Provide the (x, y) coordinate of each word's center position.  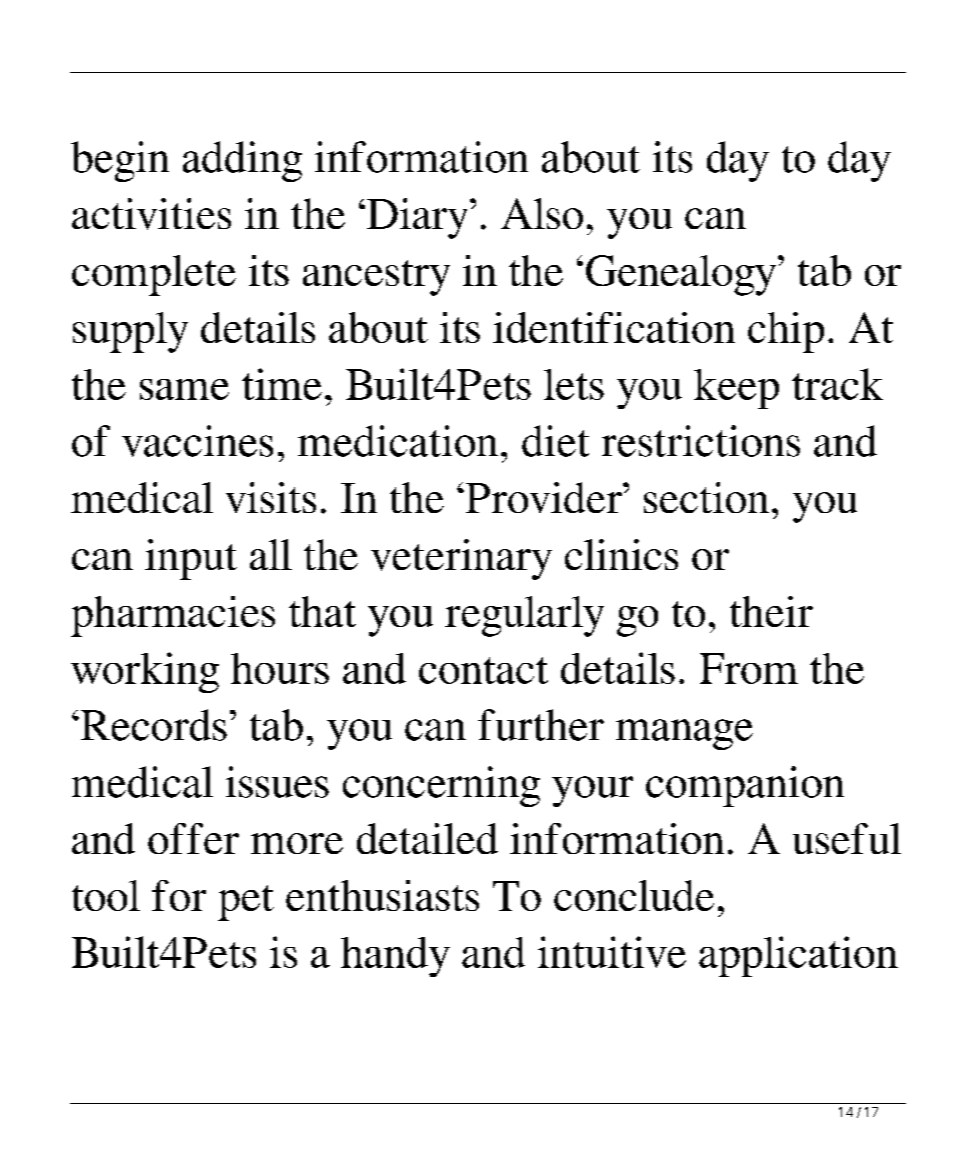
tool (106, 895)
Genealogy (682, 275)
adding (242, 161)
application (798, 956)
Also (542, 213)
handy (395, 957)
